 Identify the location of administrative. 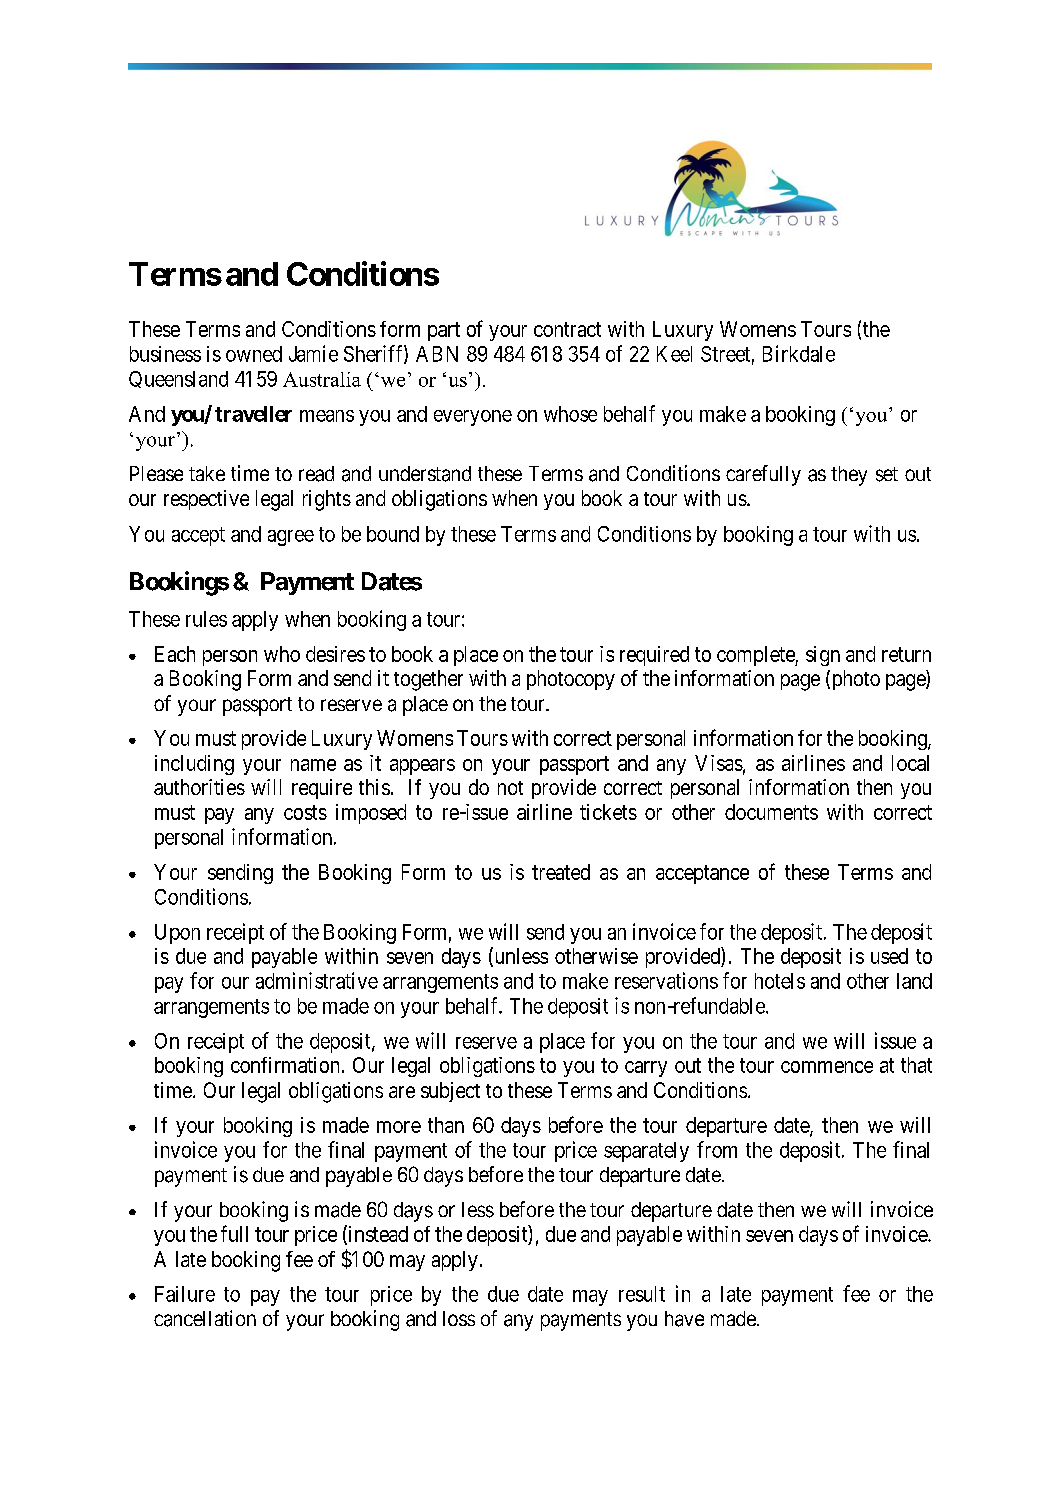
(317, 980).
